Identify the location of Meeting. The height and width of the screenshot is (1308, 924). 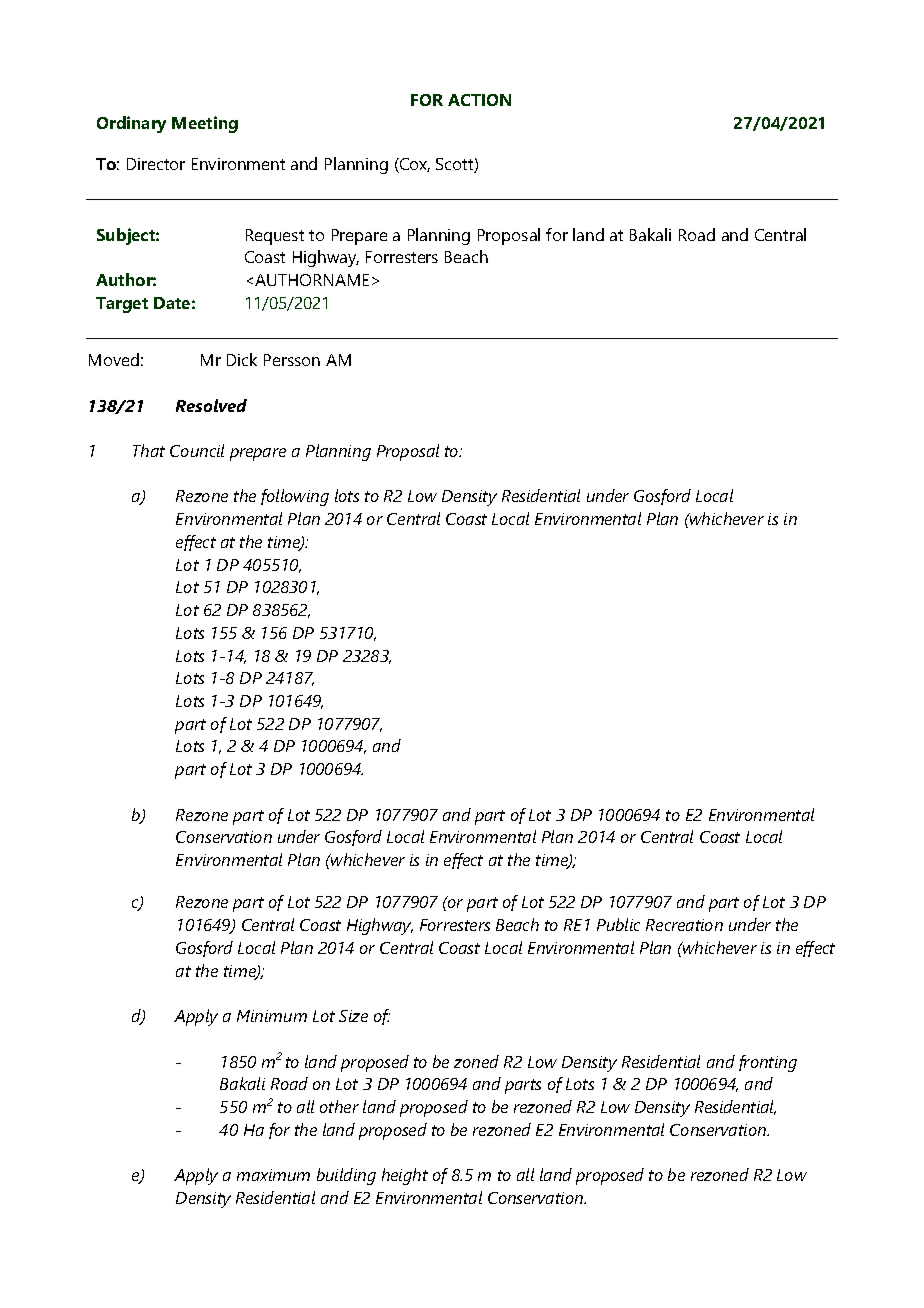
(205, 124).
